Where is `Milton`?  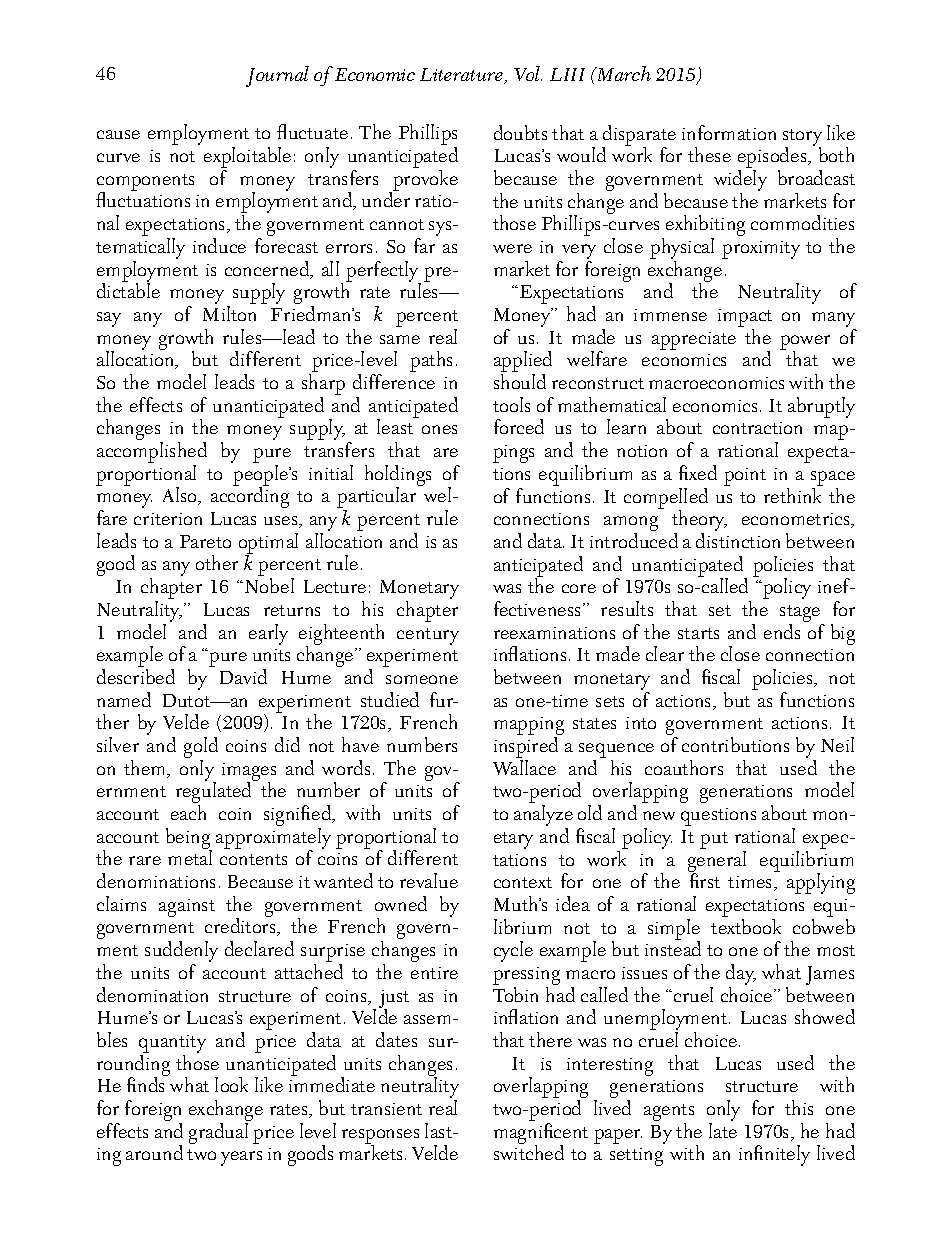 Milton is located at coordinates (229, 313).
